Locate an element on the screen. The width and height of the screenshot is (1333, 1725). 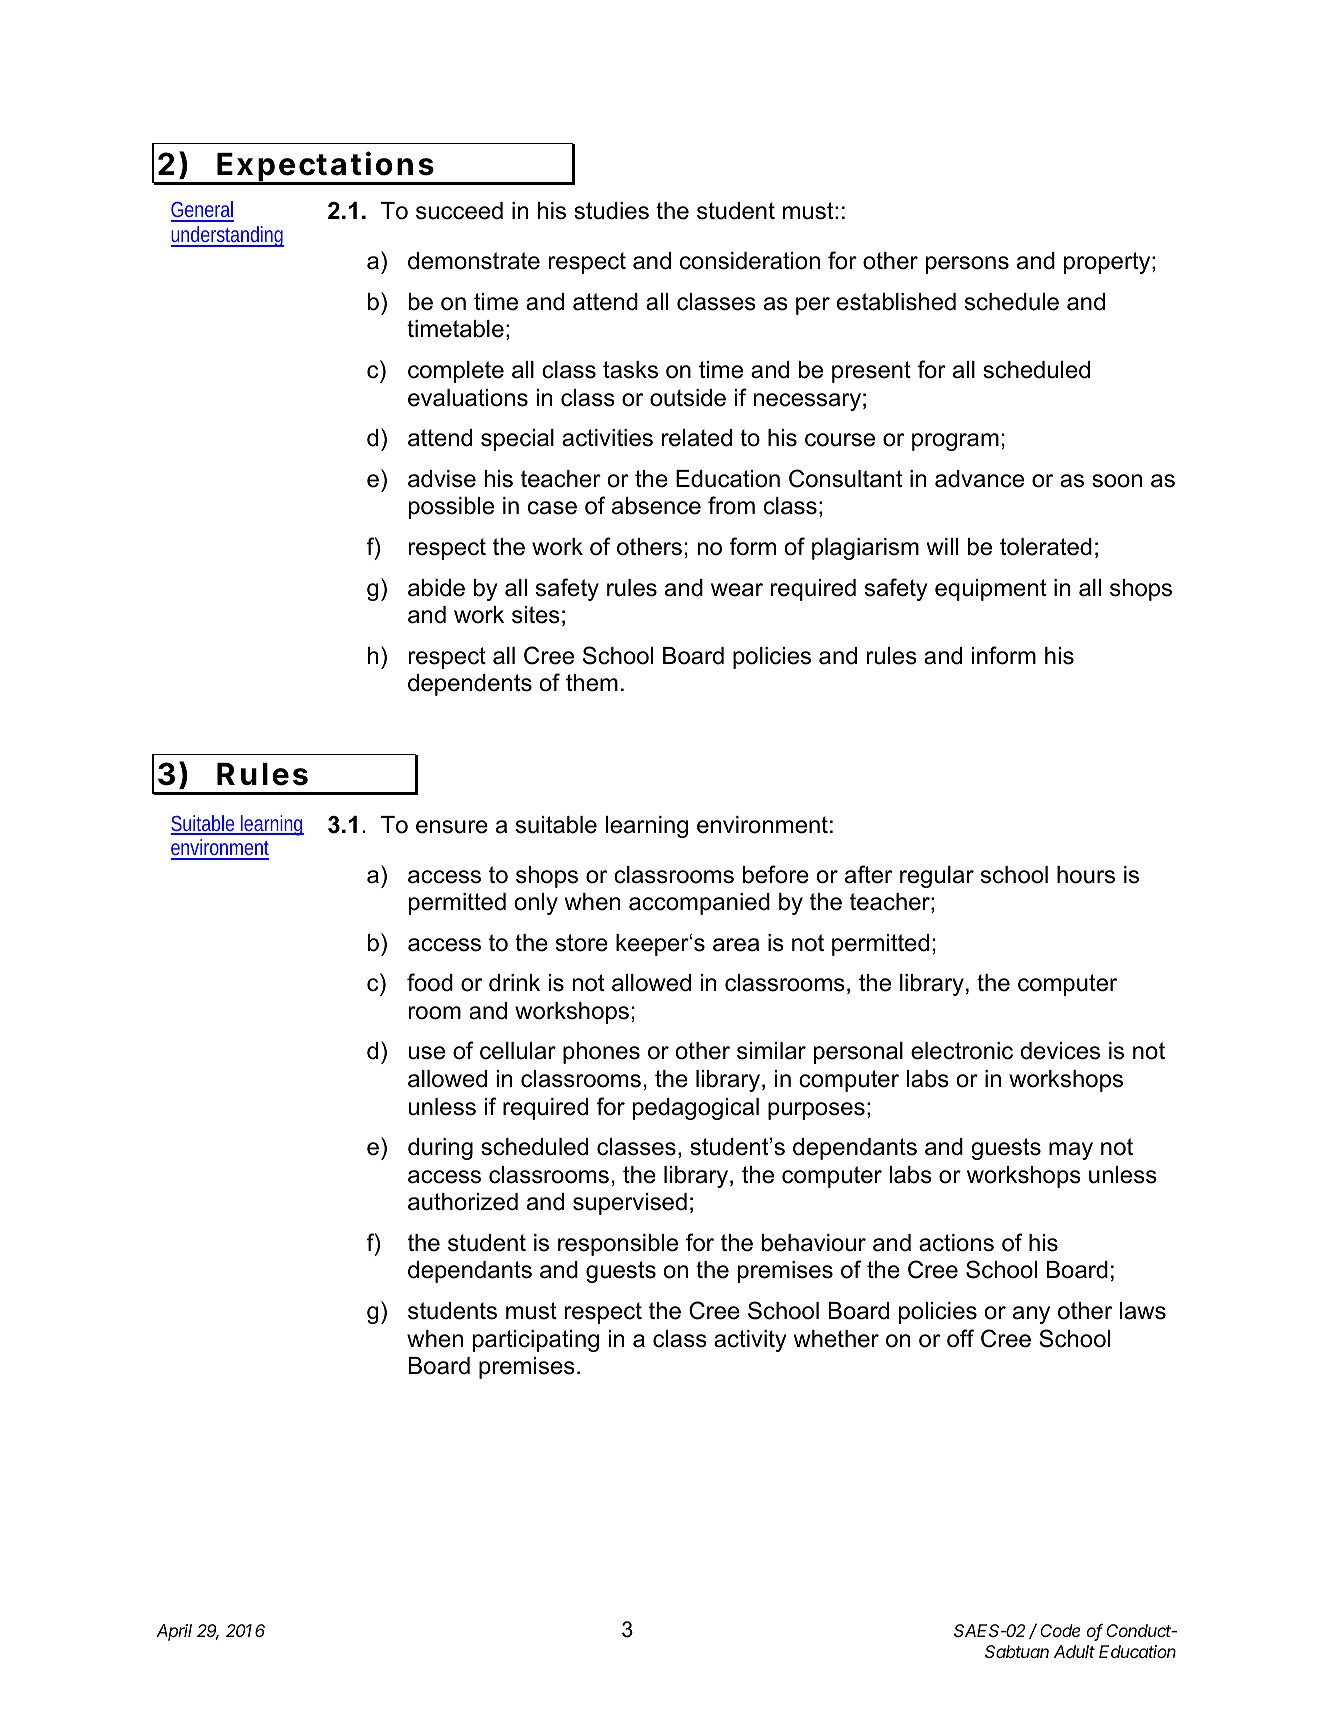
activity is located at coordinates (750, 1341).
